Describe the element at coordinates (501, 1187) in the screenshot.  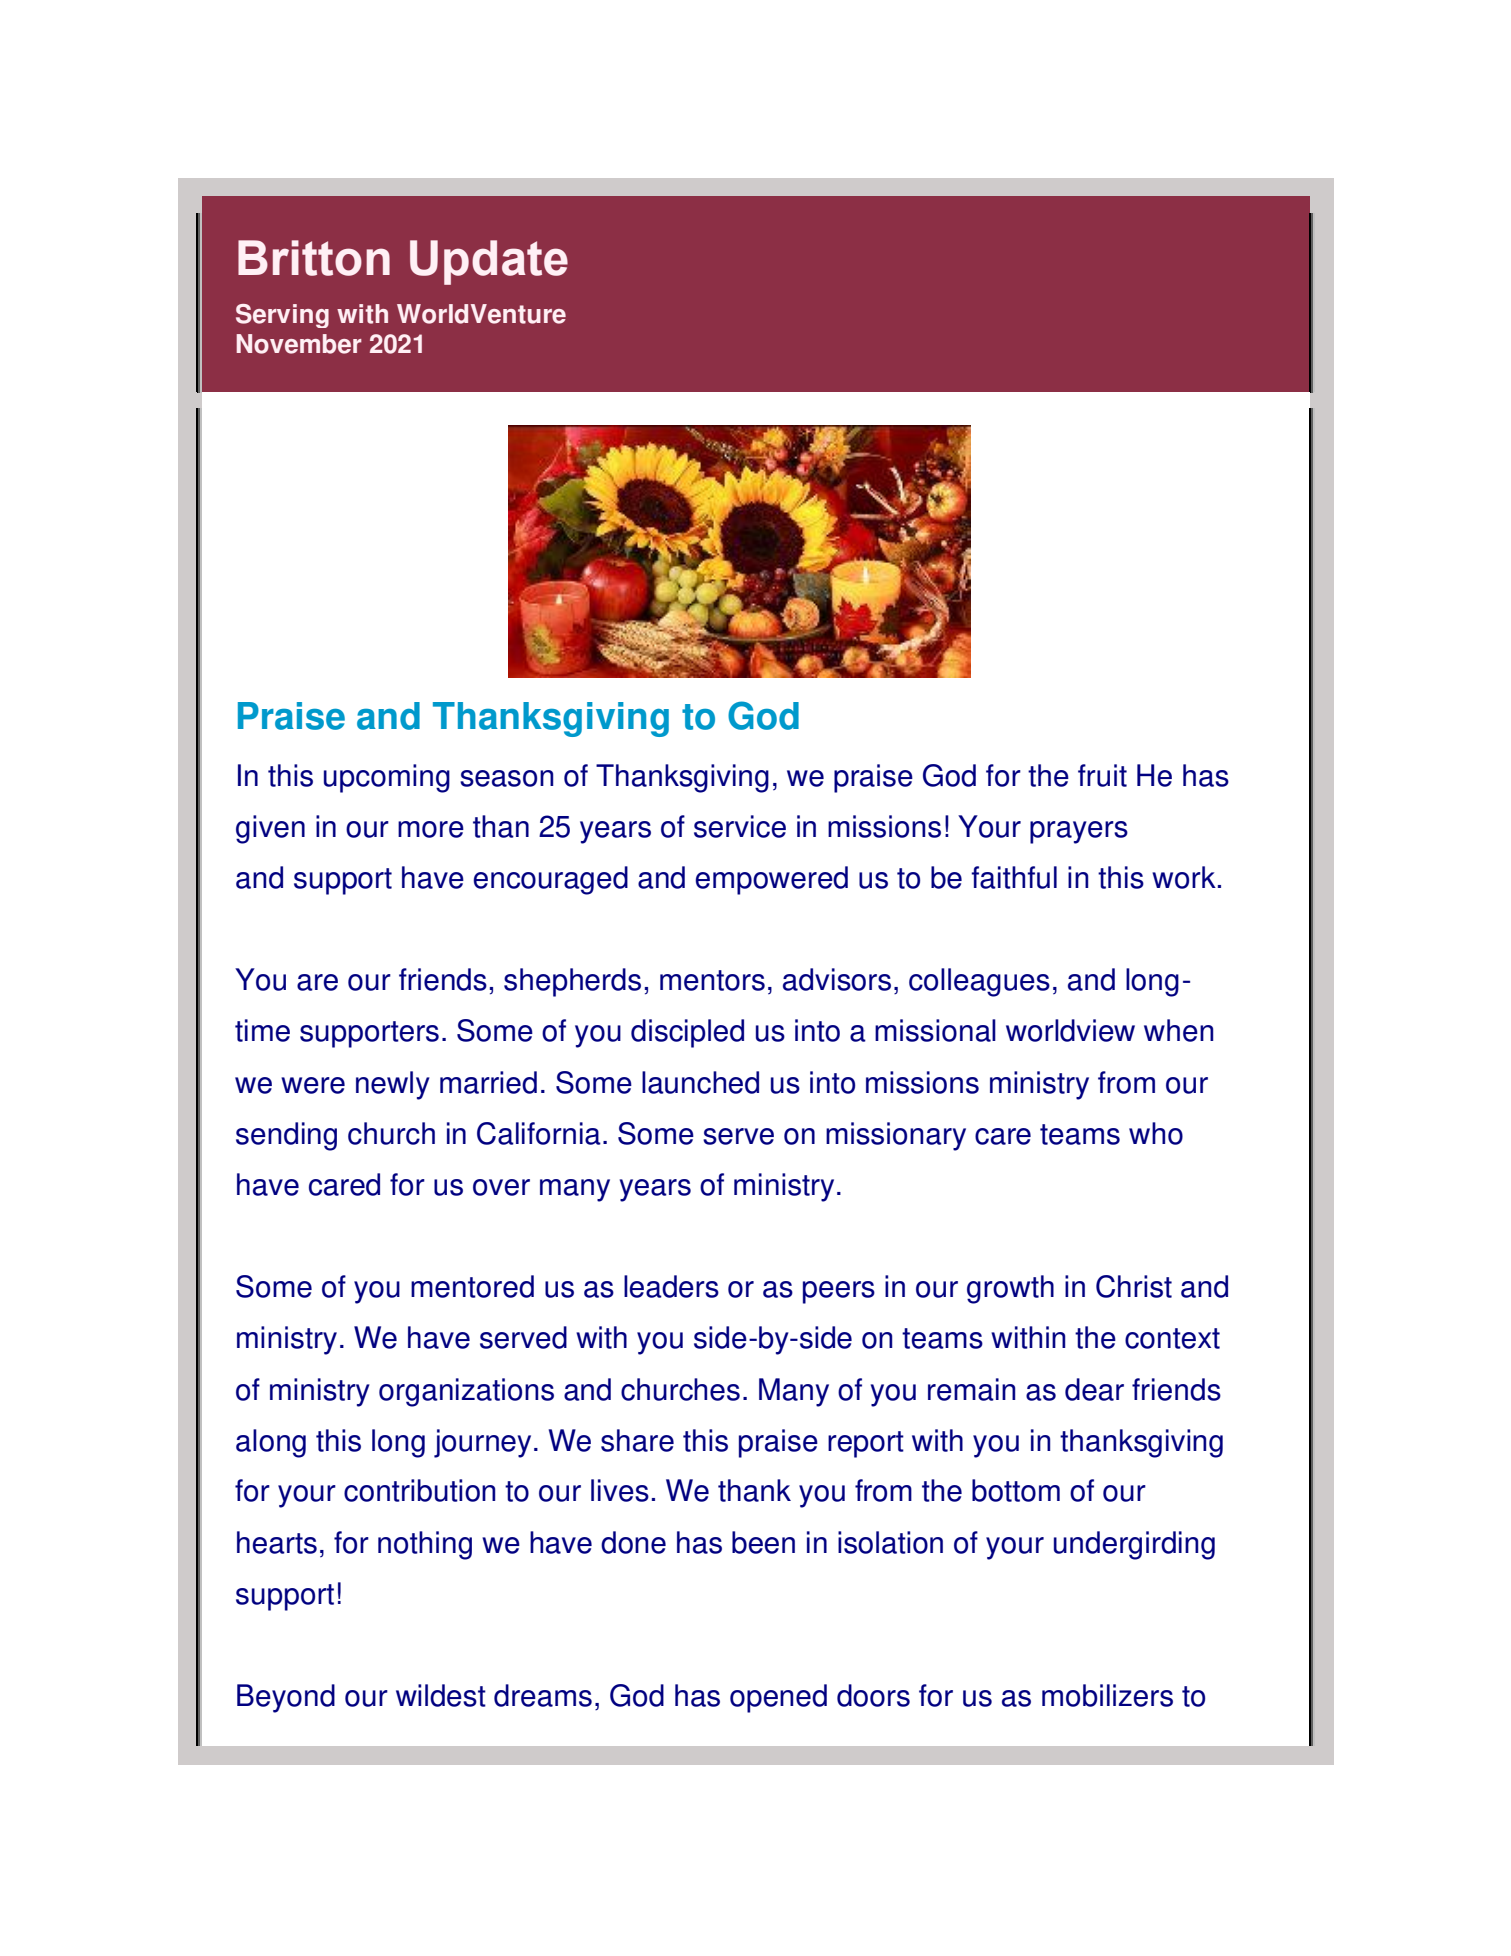
I see `over` at that location.
